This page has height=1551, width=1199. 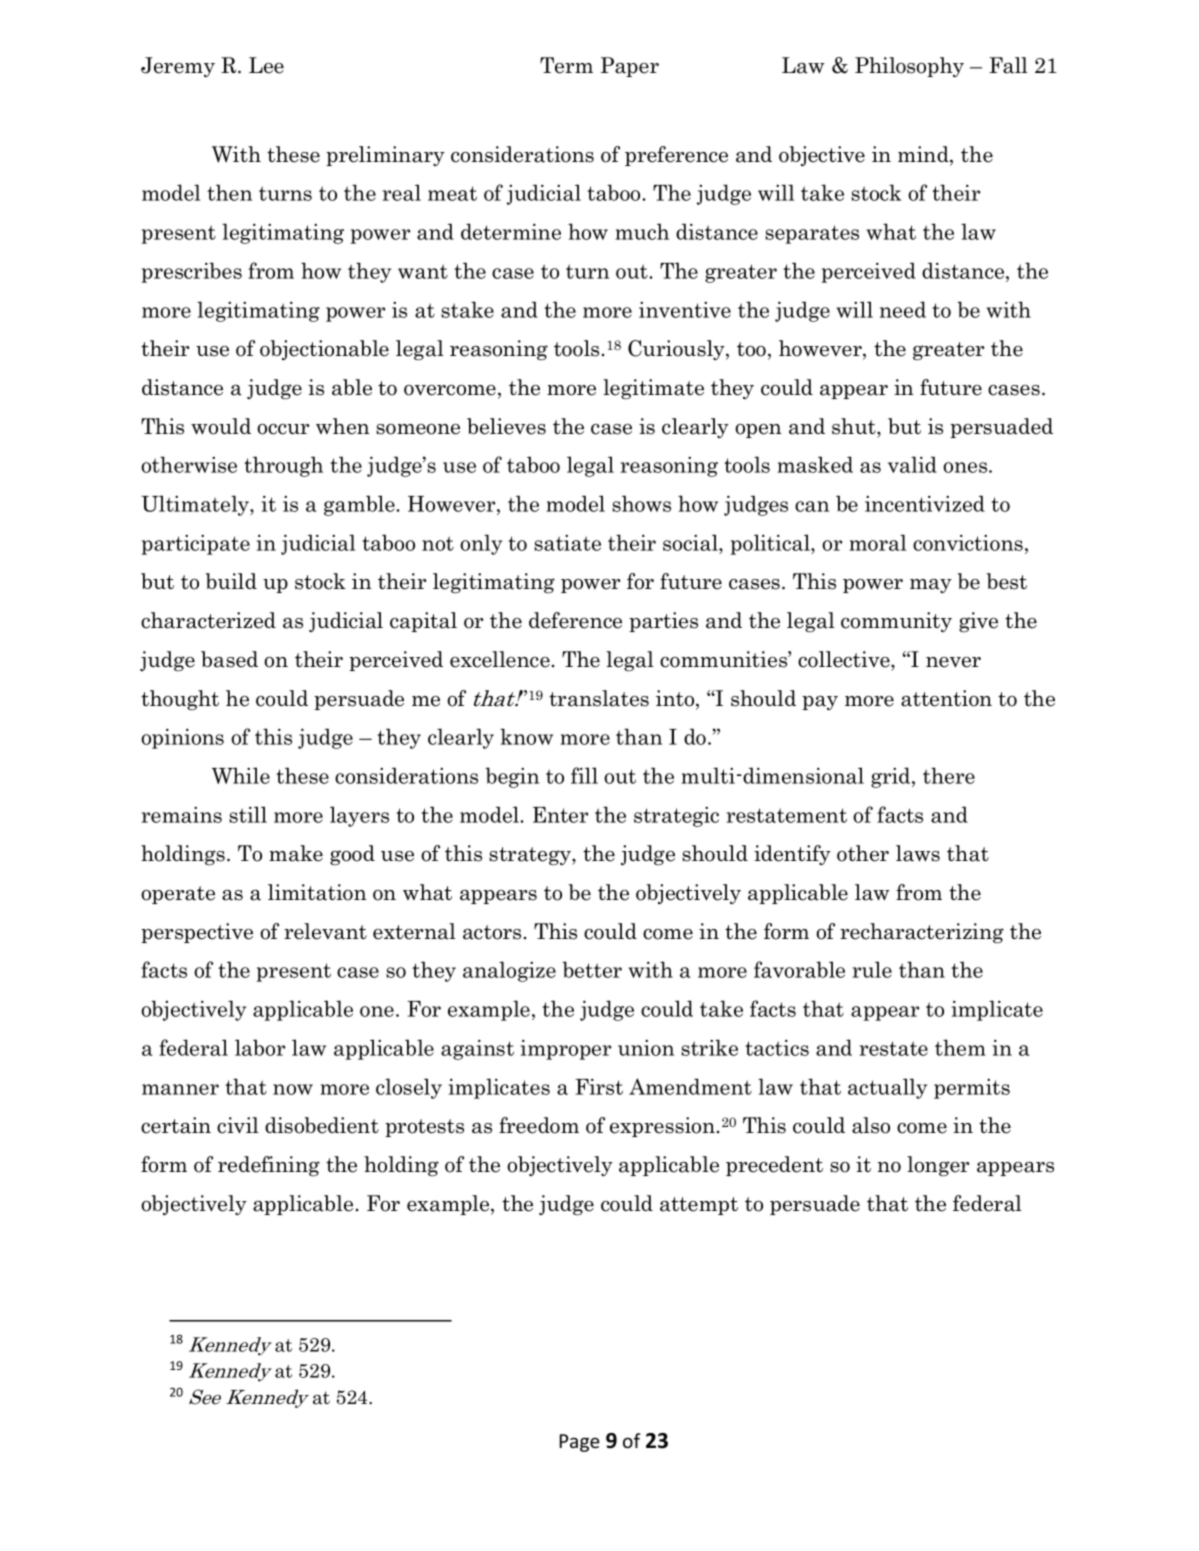 What do you see at coordinates (584, 775) in the page?
I see `fill` at bounding box center [584, 775].
